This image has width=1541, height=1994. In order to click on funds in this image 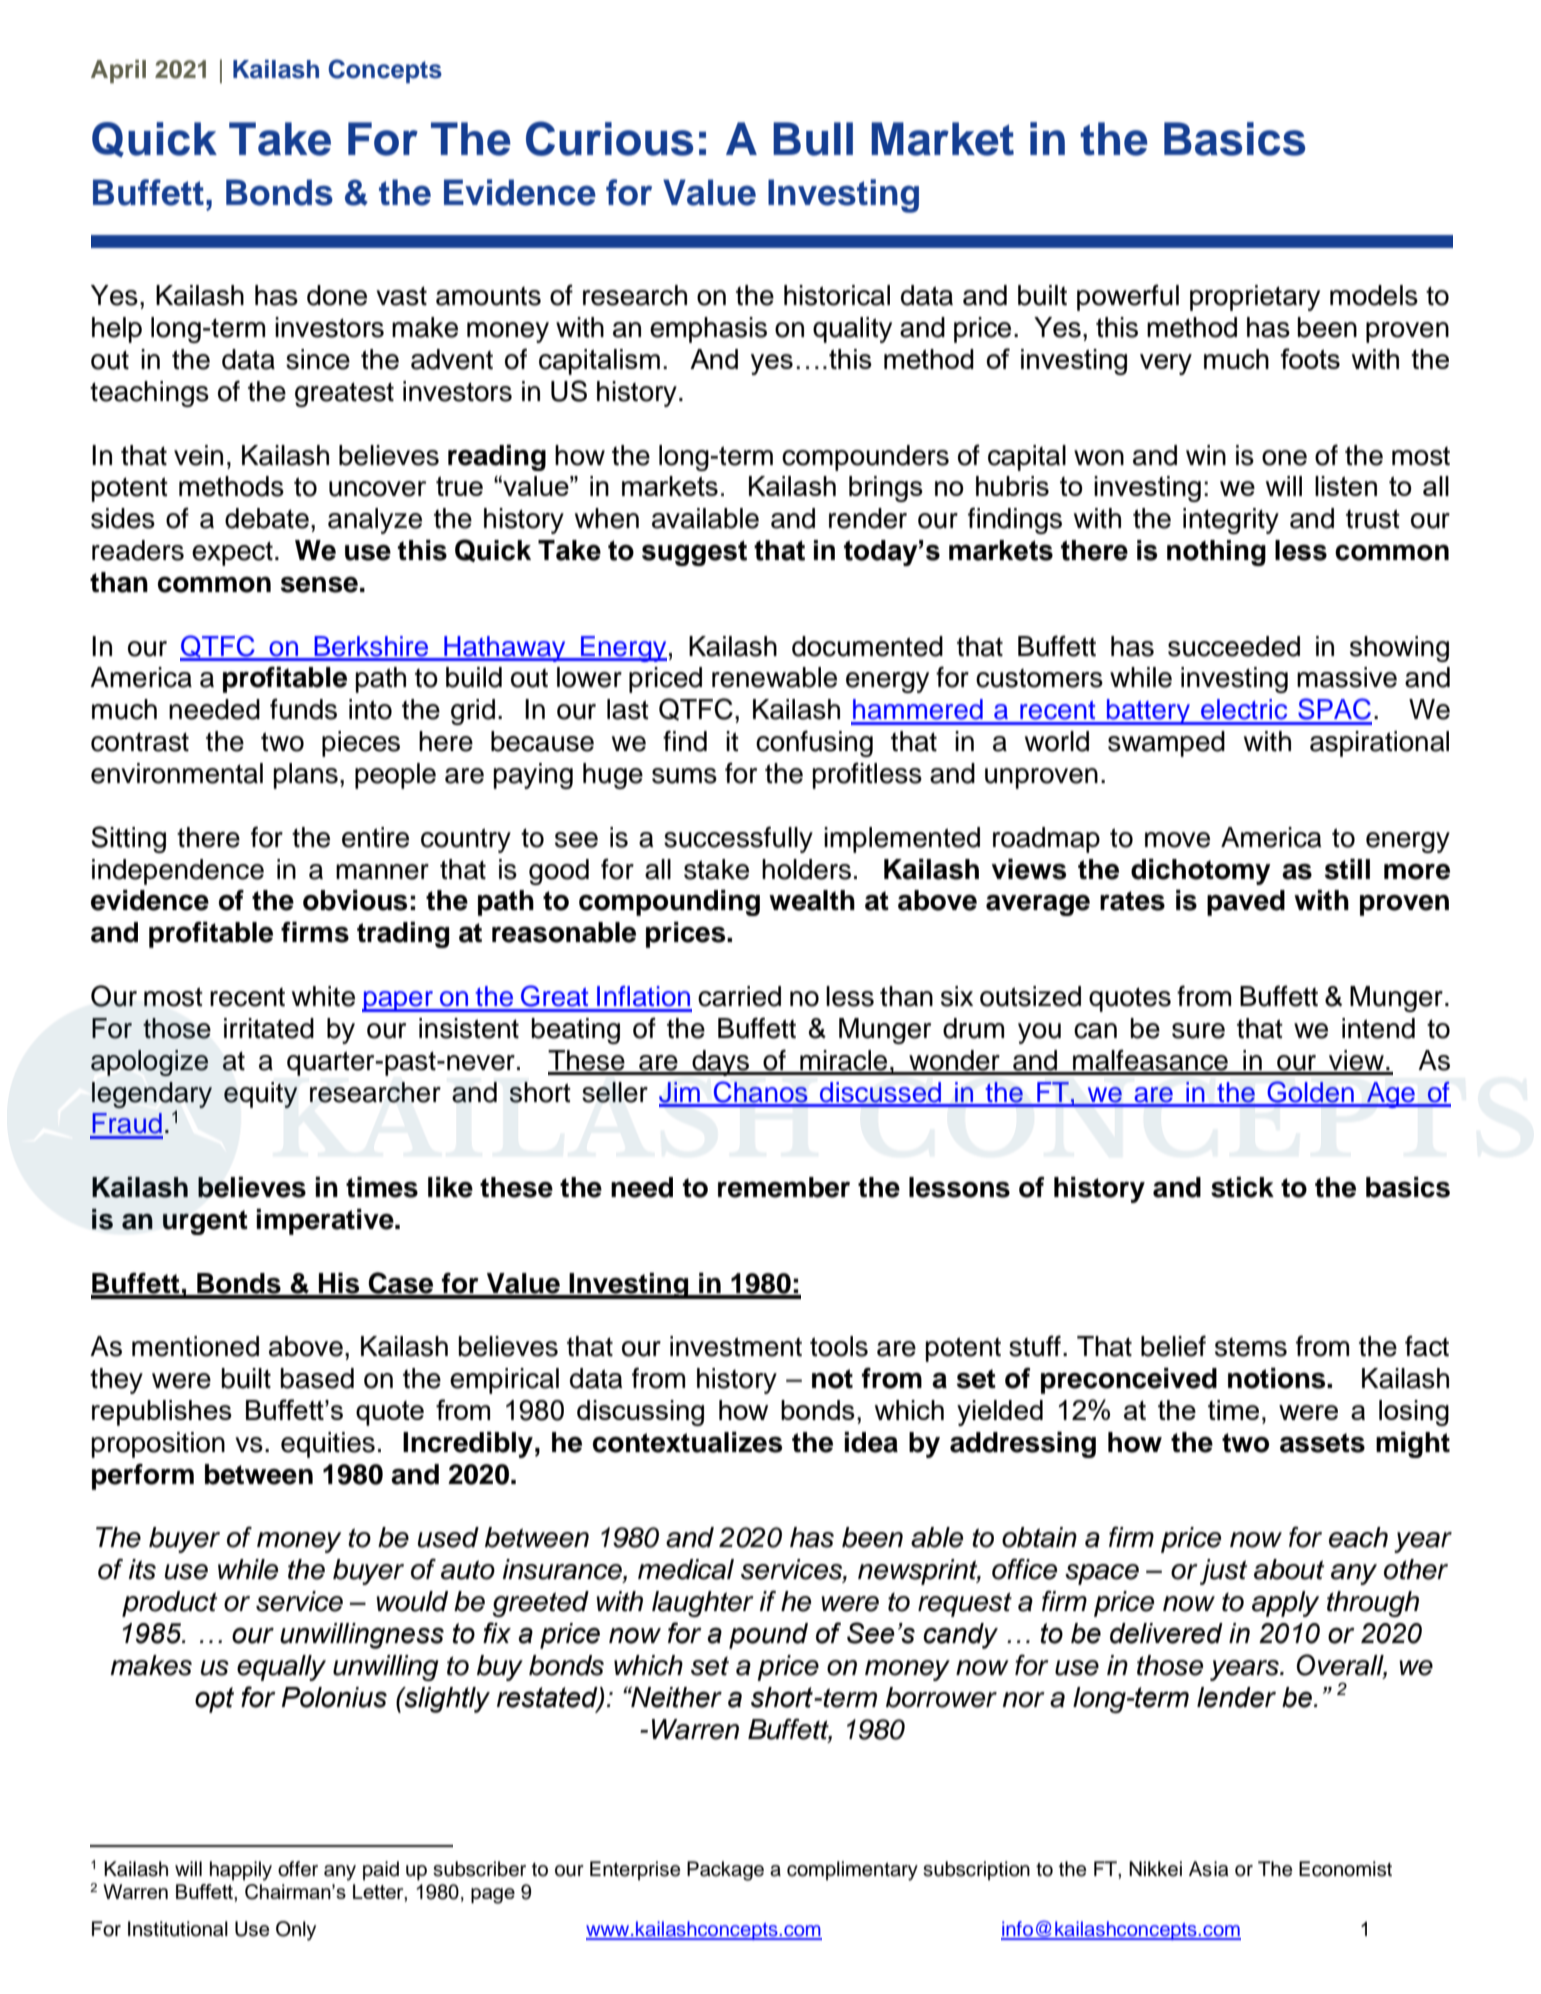, I will do `click(303, 709)`.
